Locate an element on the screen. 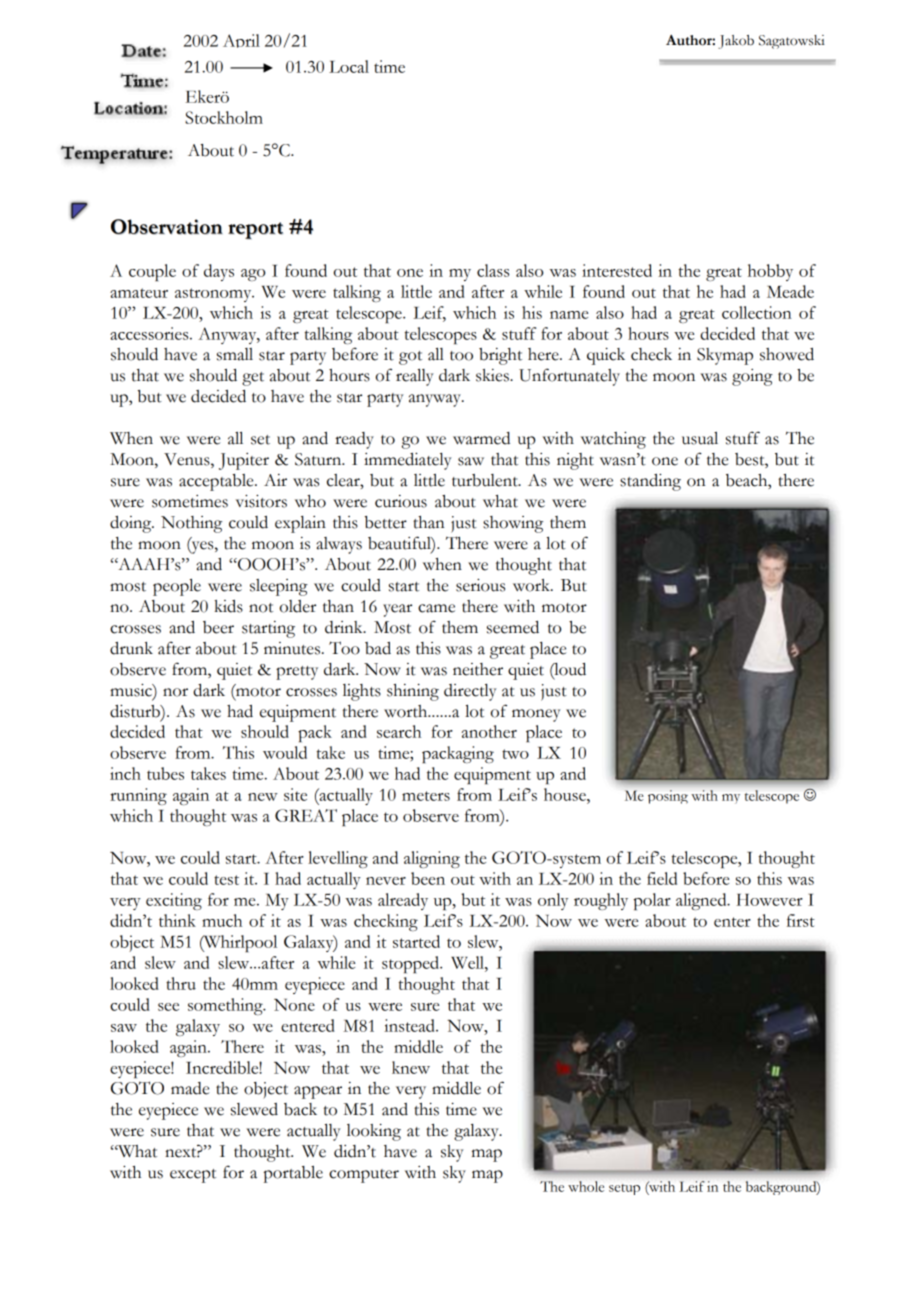  Nothing is located at coordinates (191, 524).
